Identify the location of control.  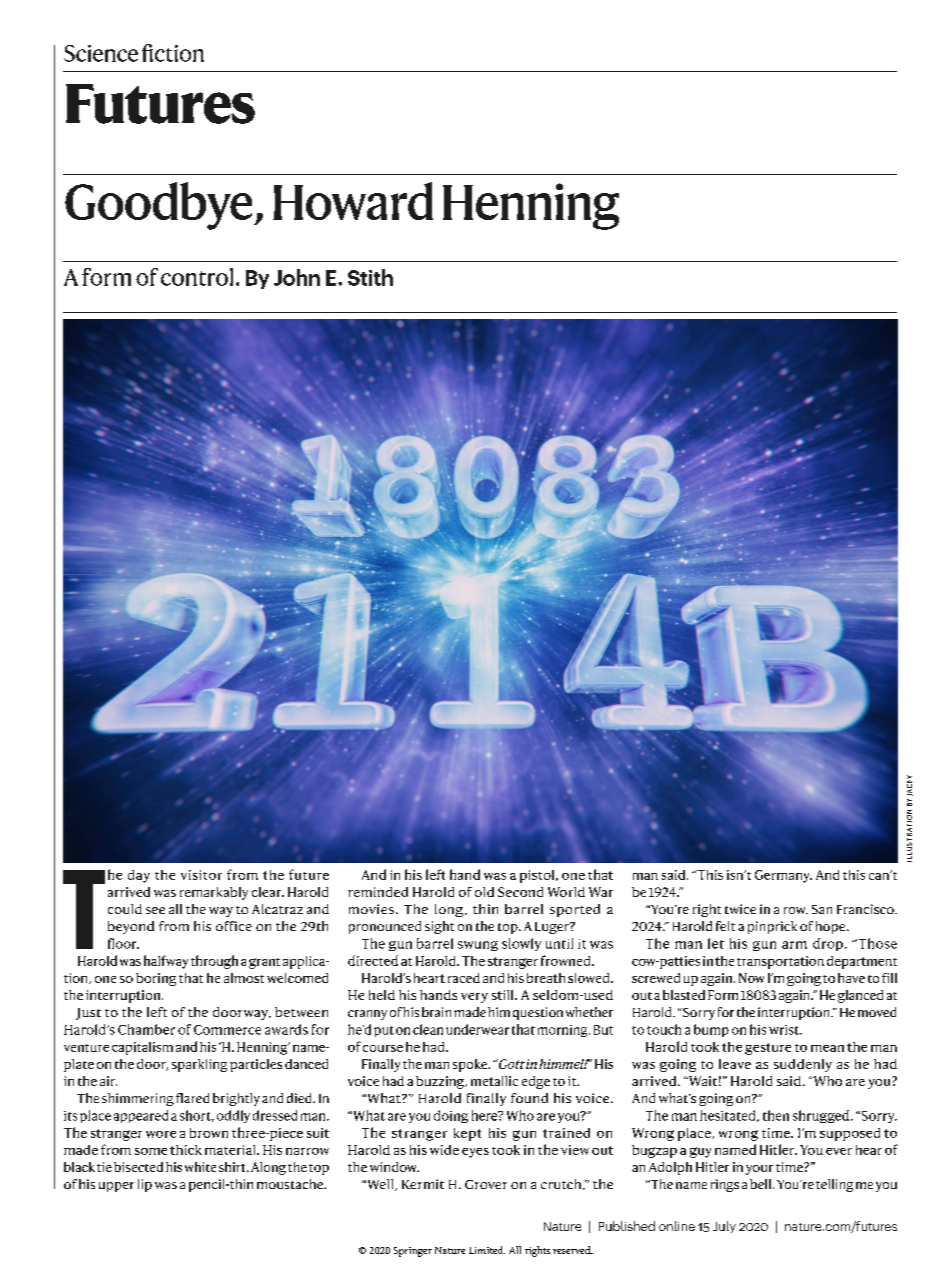
(197, 277).
